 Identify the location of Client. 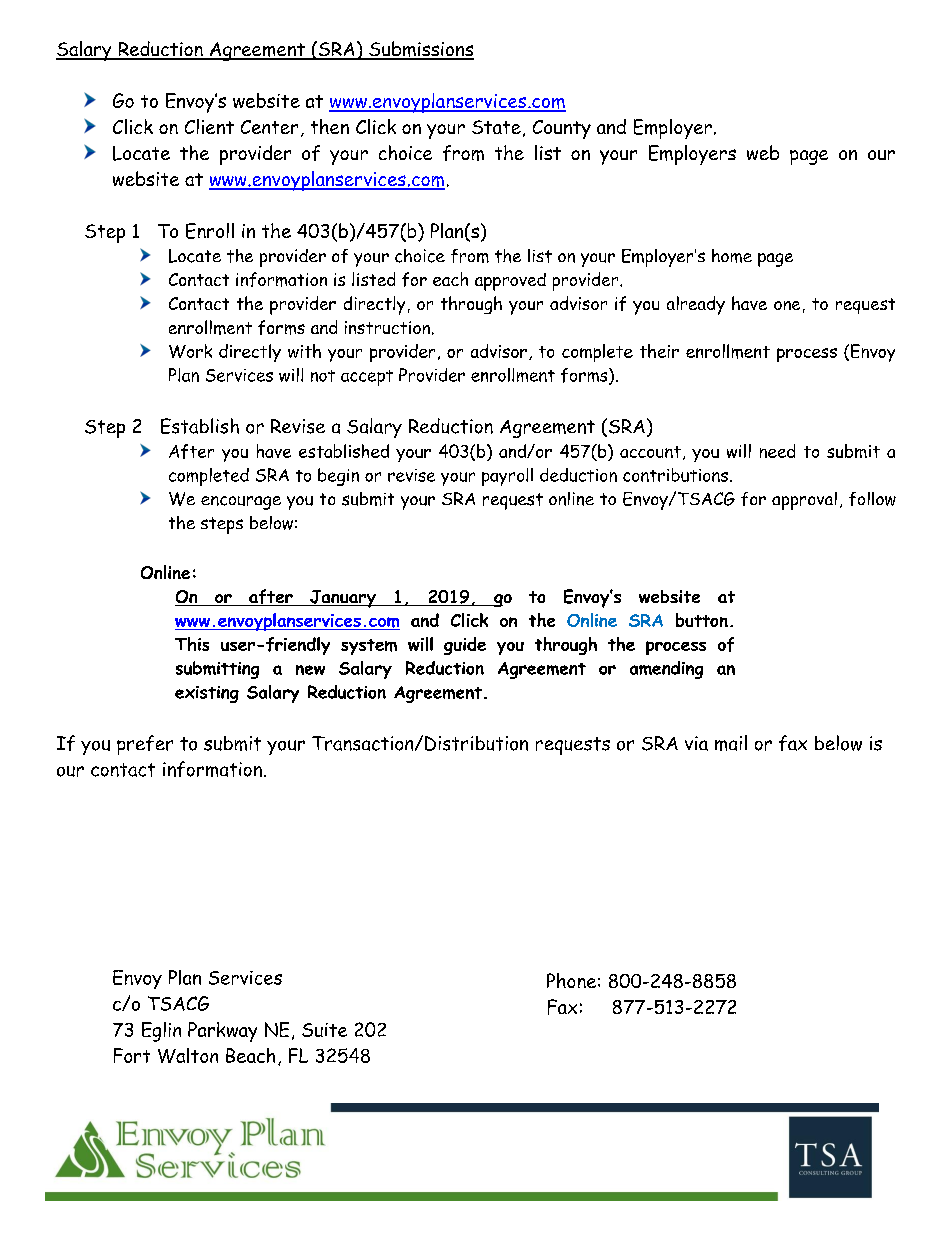
(209, 126).
